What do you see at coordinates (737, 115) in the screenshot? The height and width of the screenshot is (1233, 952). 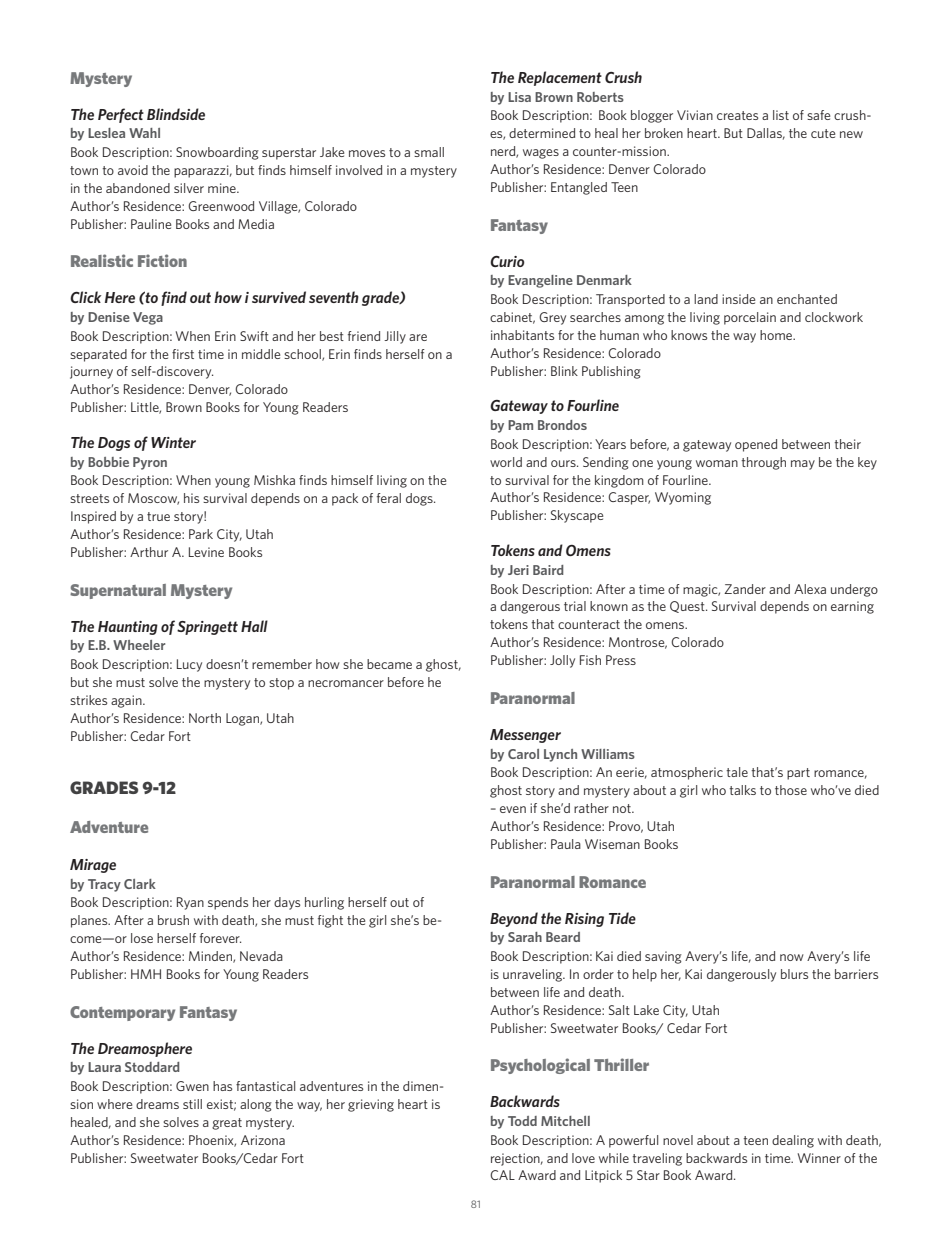 I see `creates` at bounding box center [737, 115].
